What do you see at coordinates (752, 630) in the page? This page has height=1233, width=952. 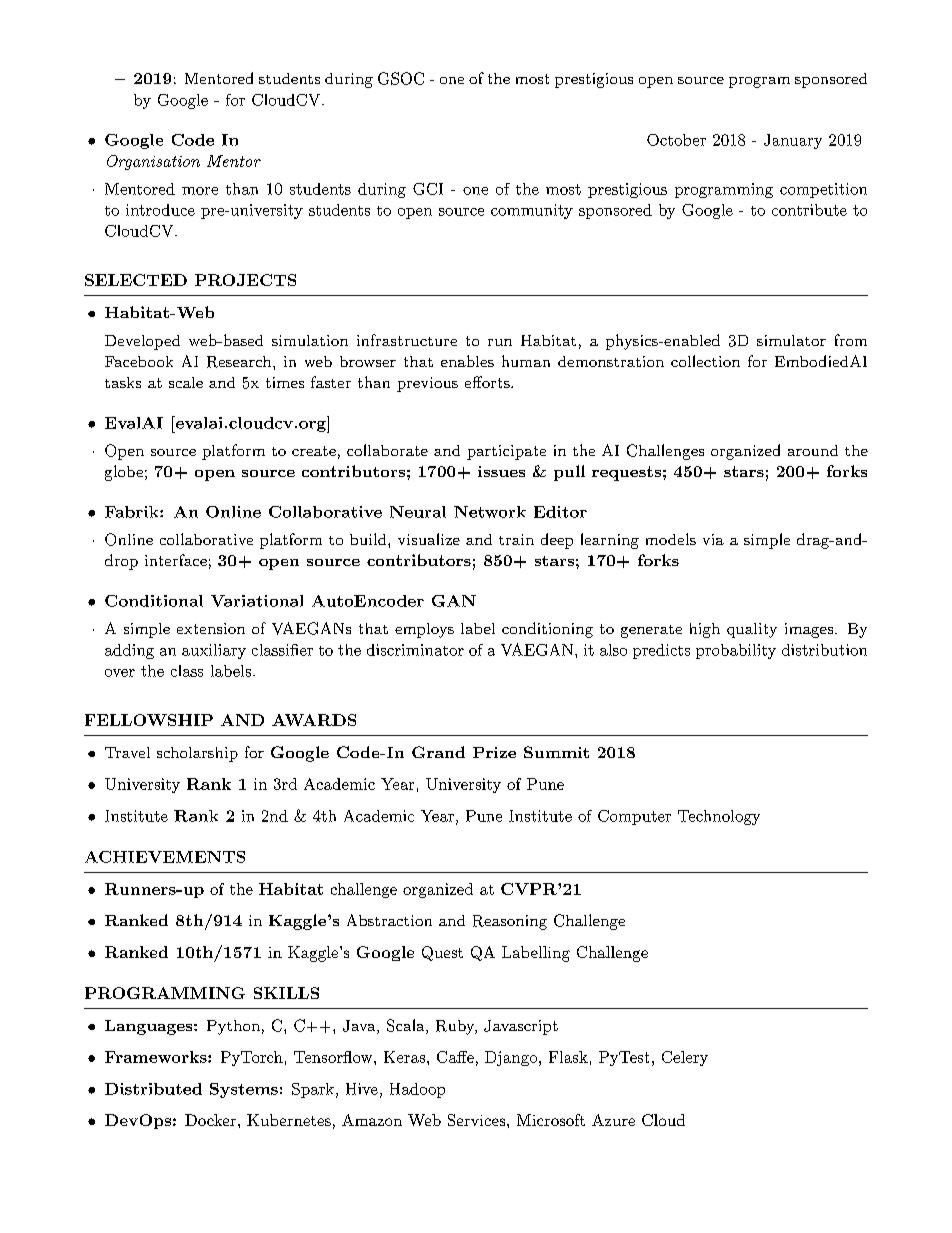 I see `quality` at bounding box center [752, 630].
